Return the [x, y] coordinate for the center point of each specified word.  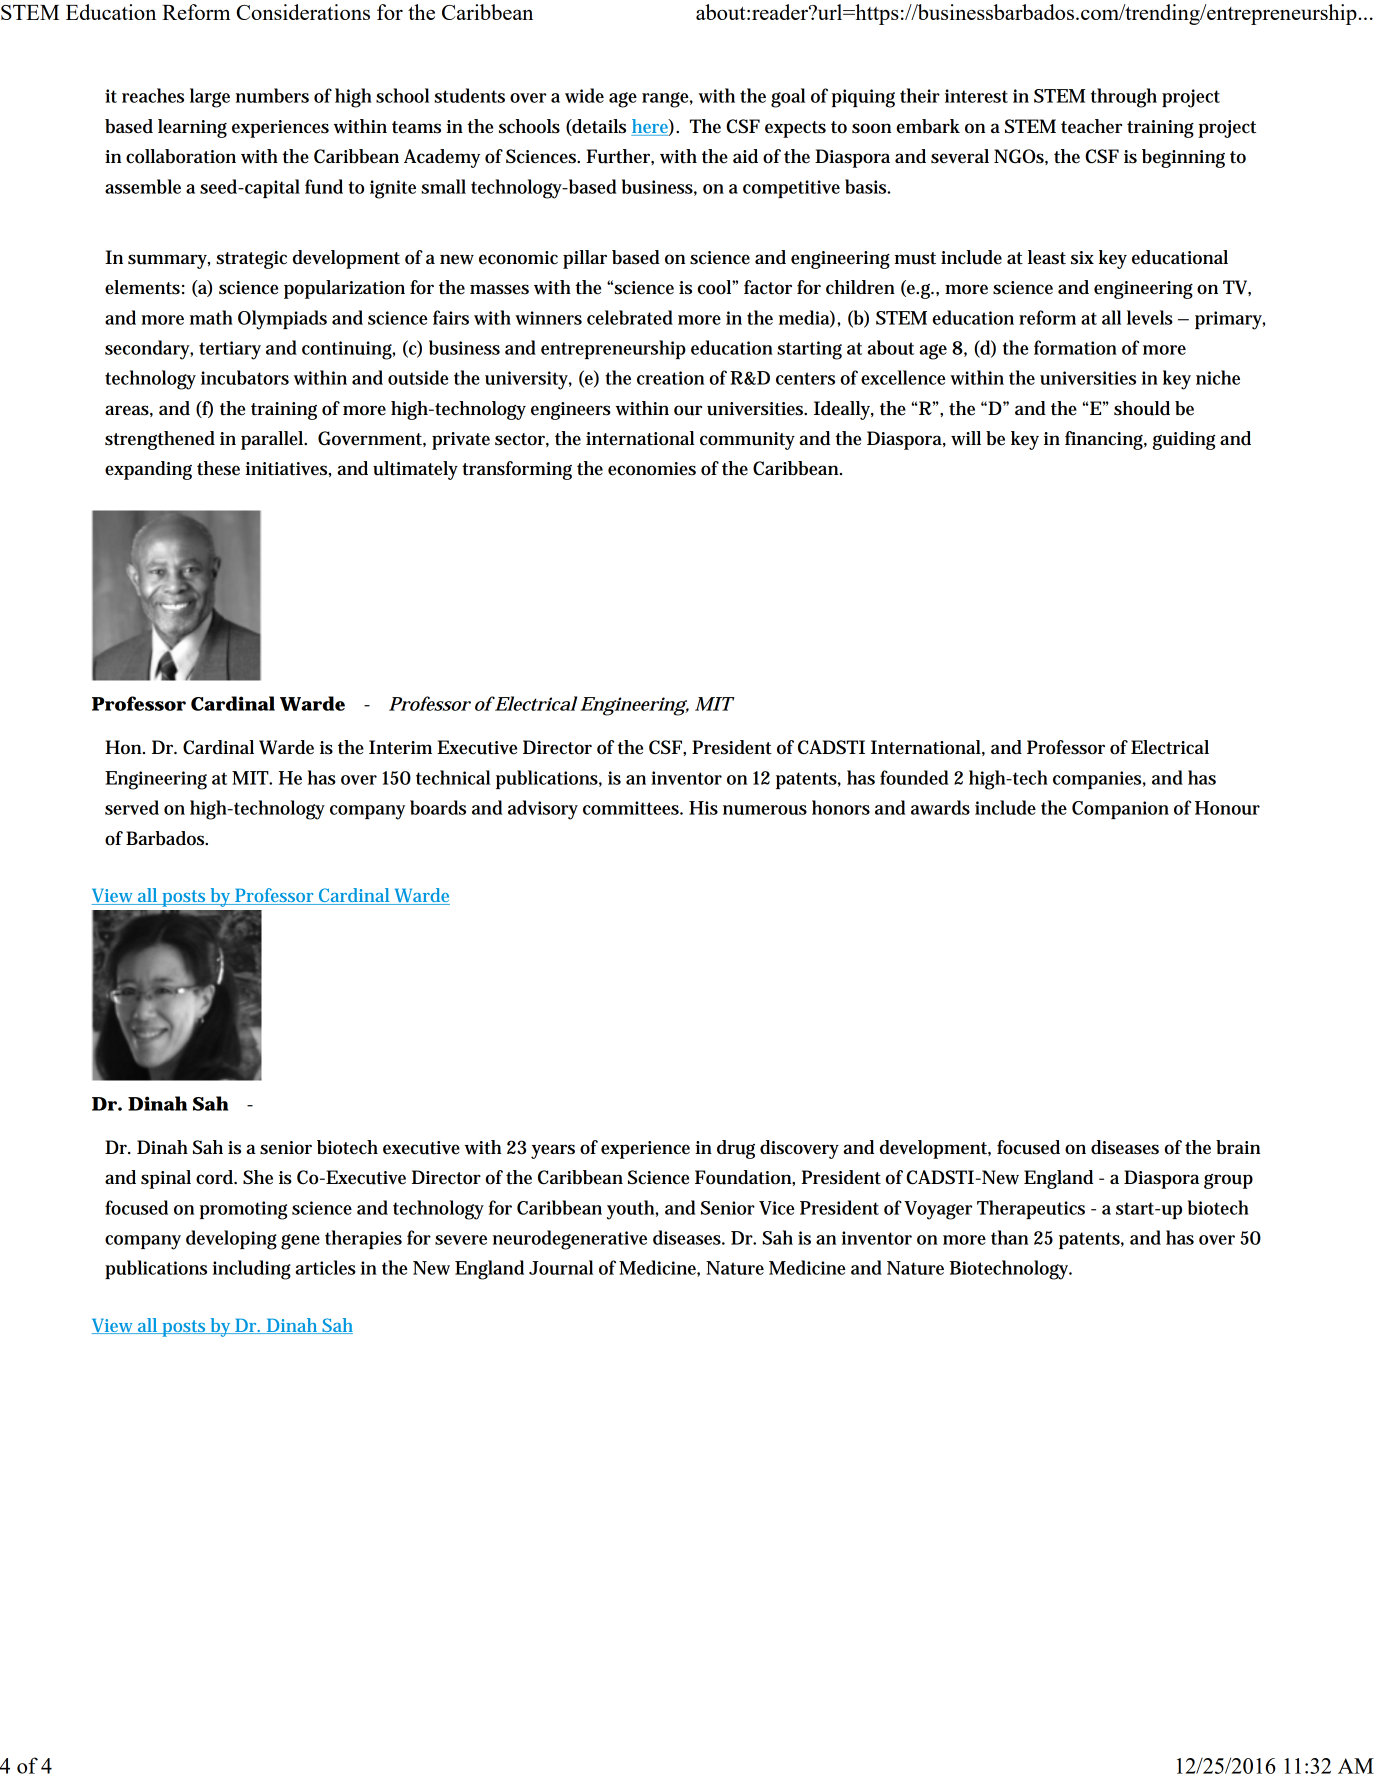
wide [584, 95]
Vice [777, 1208]
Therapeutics [1031, 1209]
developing [231, 1240]
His [703, 808]
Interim [400, 747]
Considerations [303, 12]
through [1124, 98]
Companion [1120, 810]
